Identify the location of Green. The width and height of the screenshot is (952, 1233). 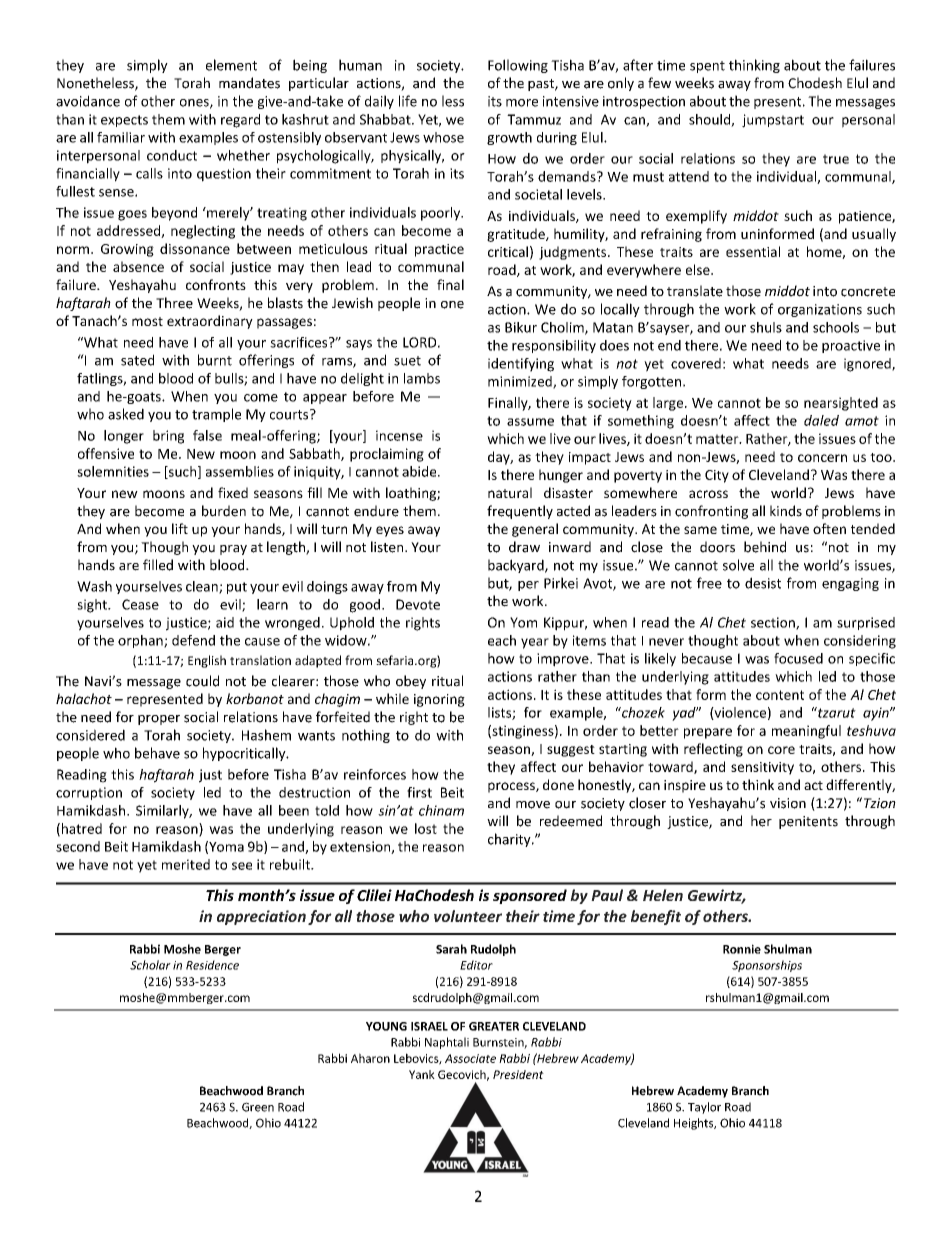
(258, 1107).
